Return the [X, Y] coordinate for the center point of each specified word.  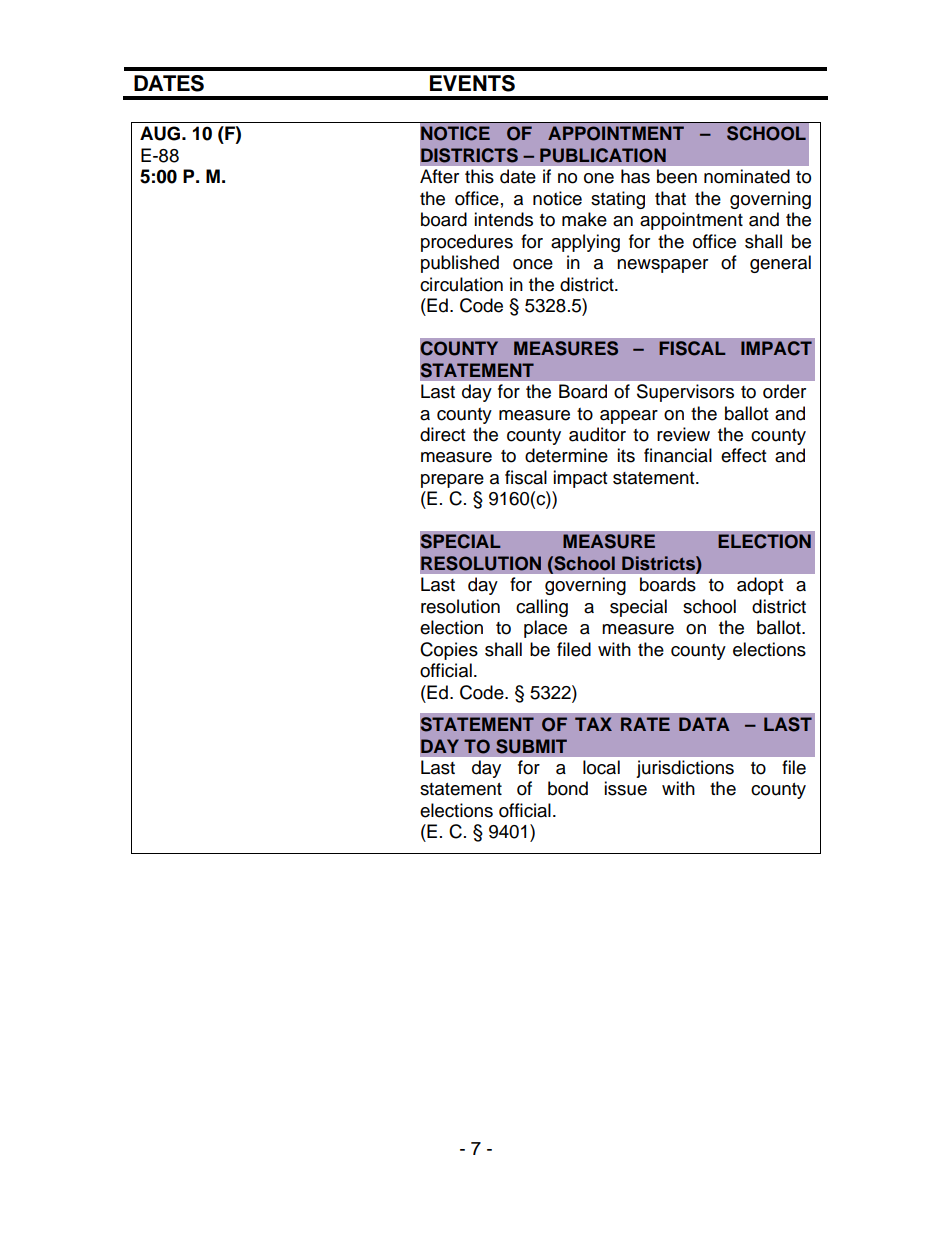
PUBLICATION [603, 155]
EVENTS [472, 83]
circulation [461, 284]
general [780, 264]
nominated [747, 176]
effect [743, 455]
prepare [452, 481]
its [626, 455]
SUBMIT [531, 746]
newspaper [662, 266]
